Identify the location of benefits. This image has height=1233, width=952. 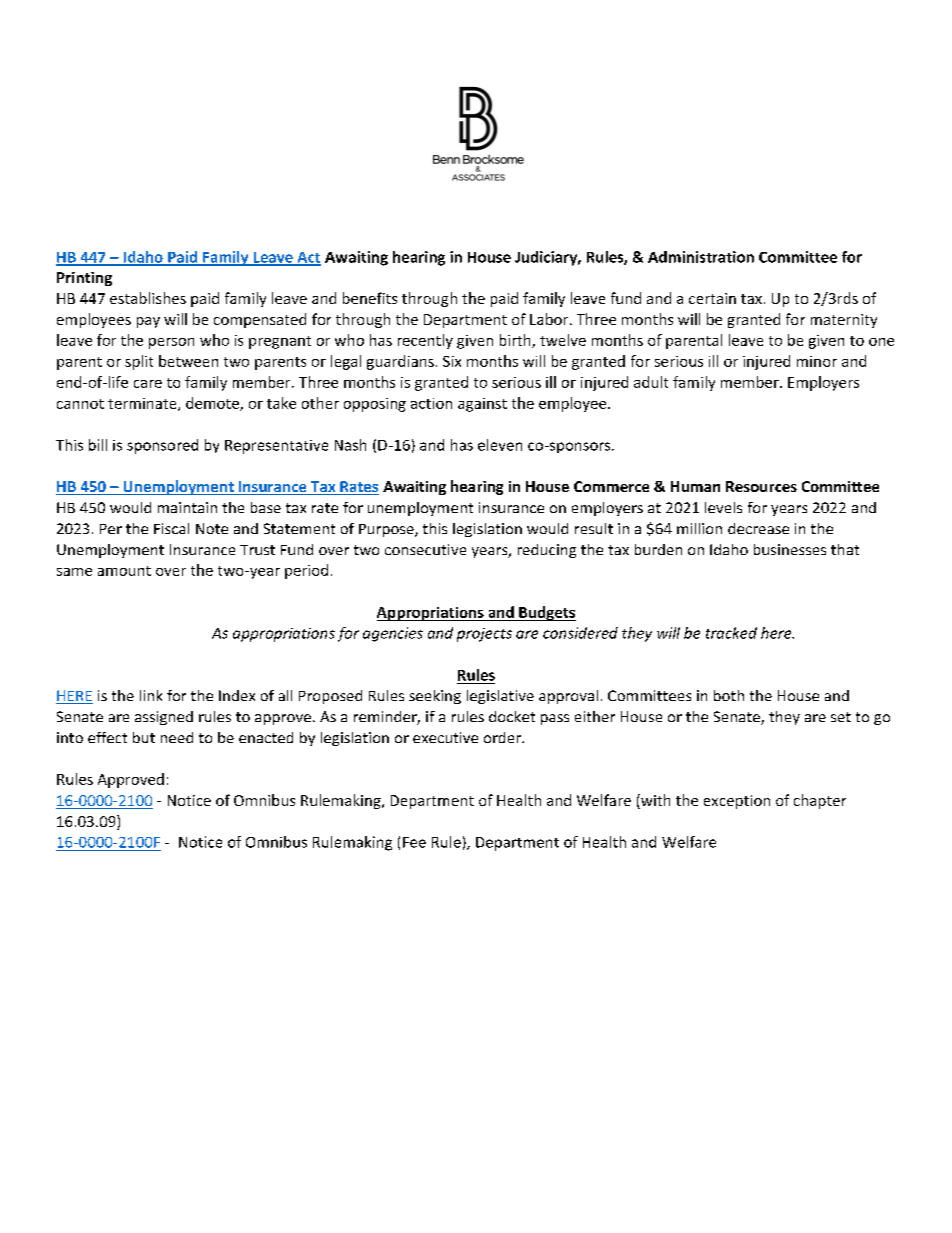
(370, 298).
